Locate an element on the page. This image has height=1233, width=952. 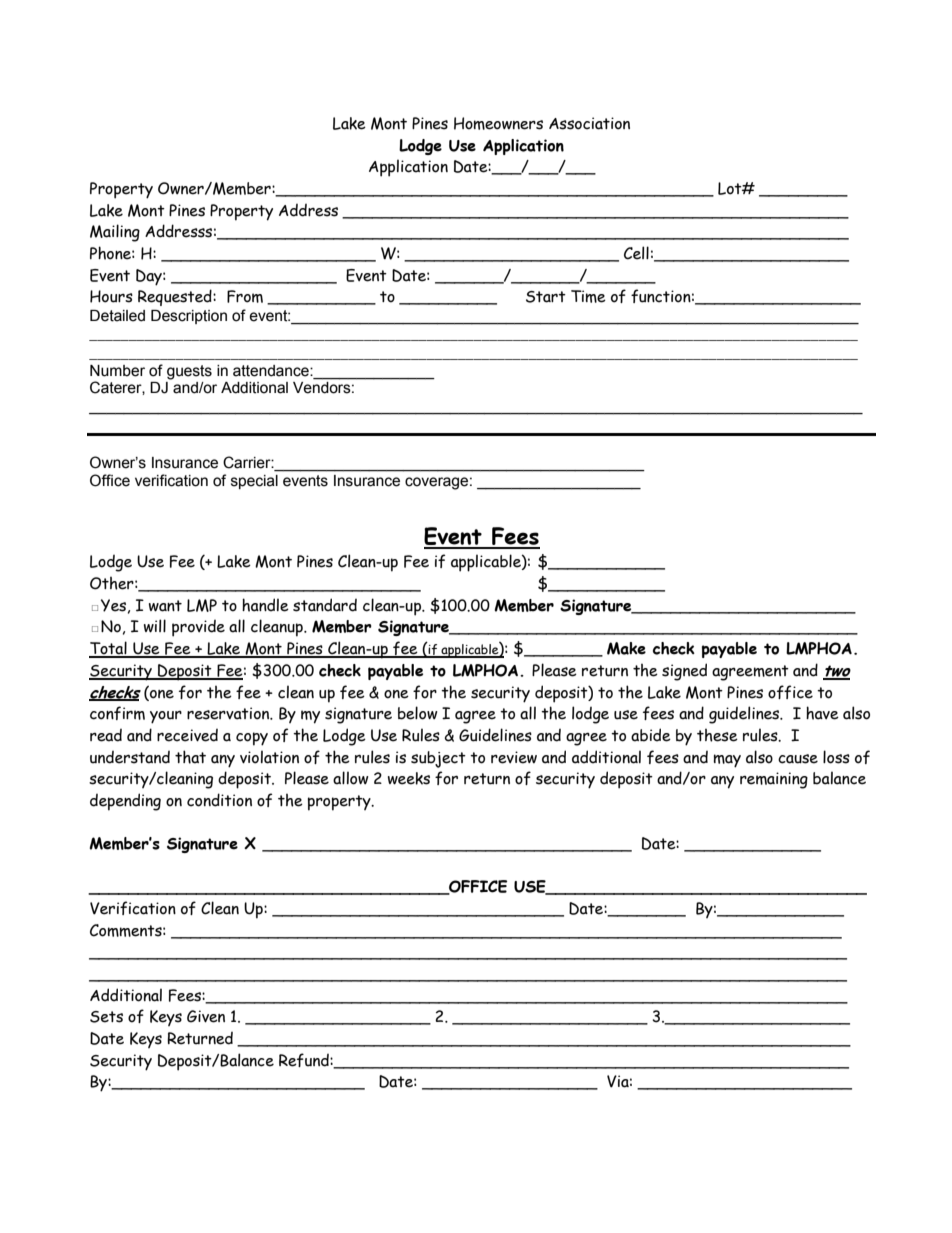
Association is located at coordinates (589, 123).
